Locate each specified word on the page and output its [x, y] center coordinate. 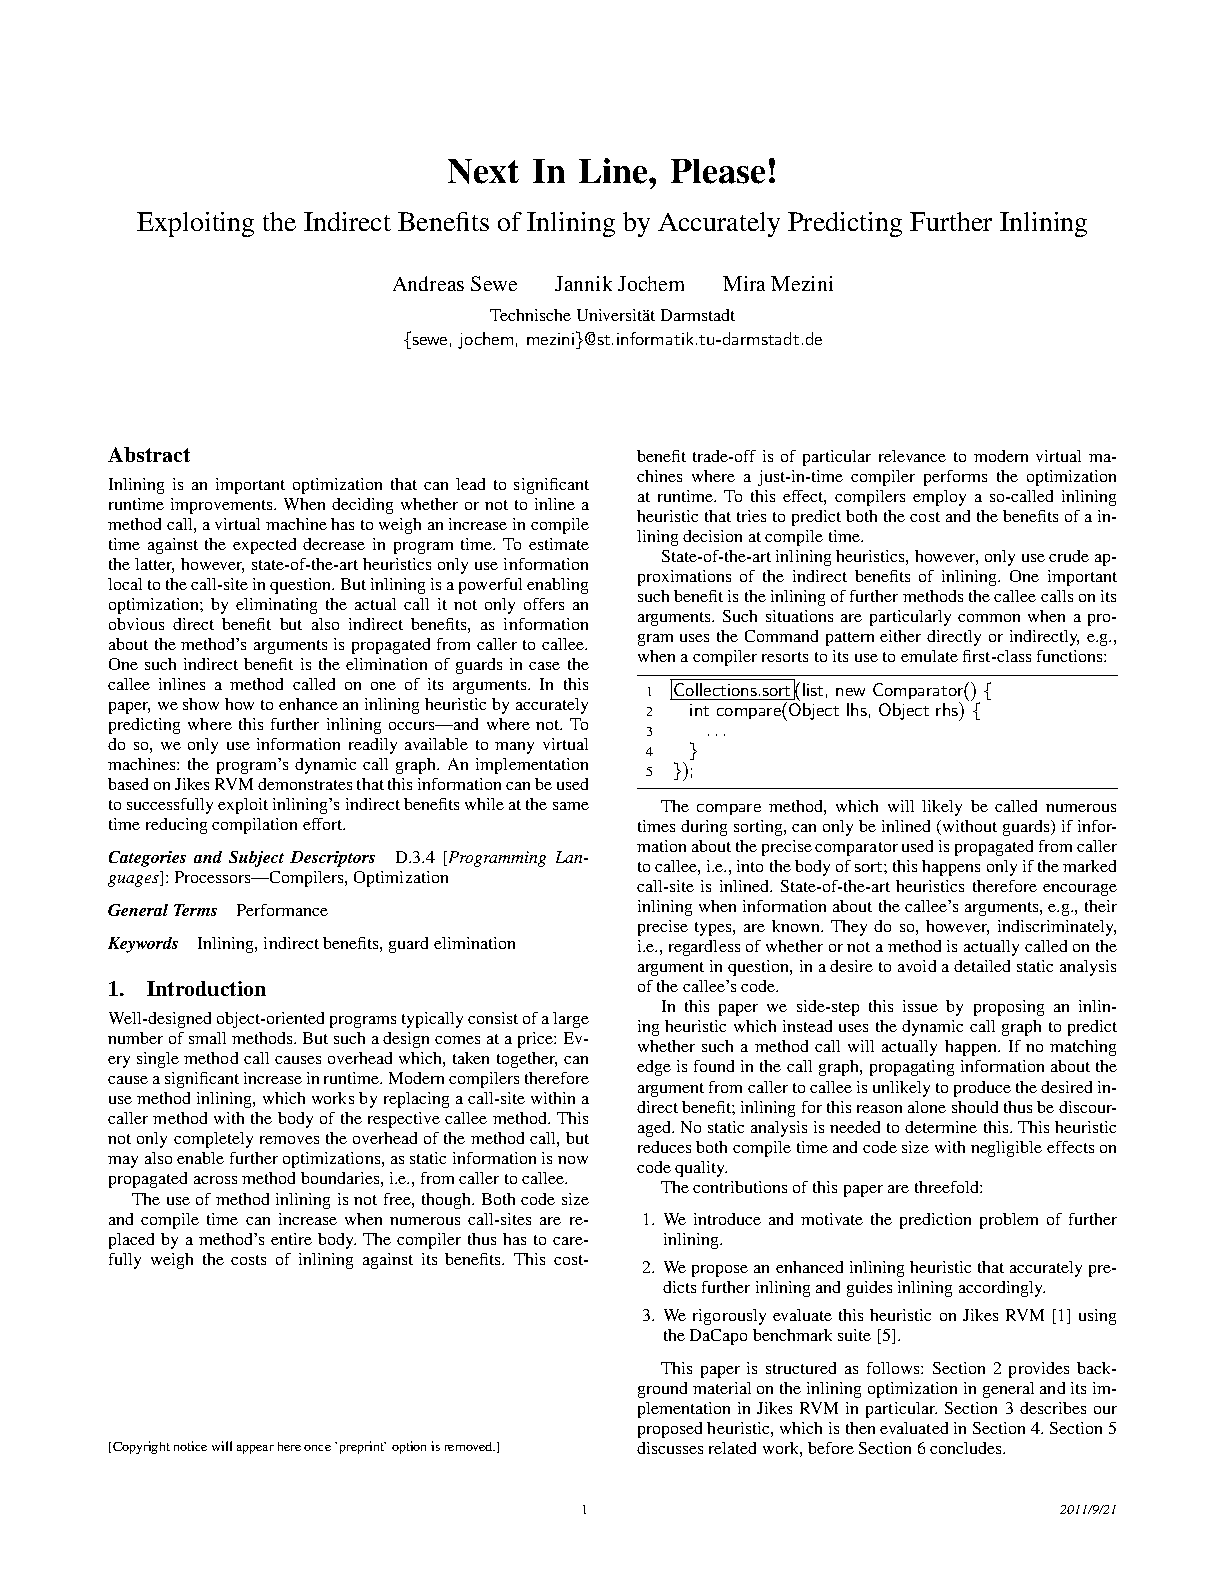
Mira [744, 283]
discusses [670, 1448]
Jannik [583, 283]
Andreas [428, 283]
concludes [967, 1448]
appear [255, 1449]
